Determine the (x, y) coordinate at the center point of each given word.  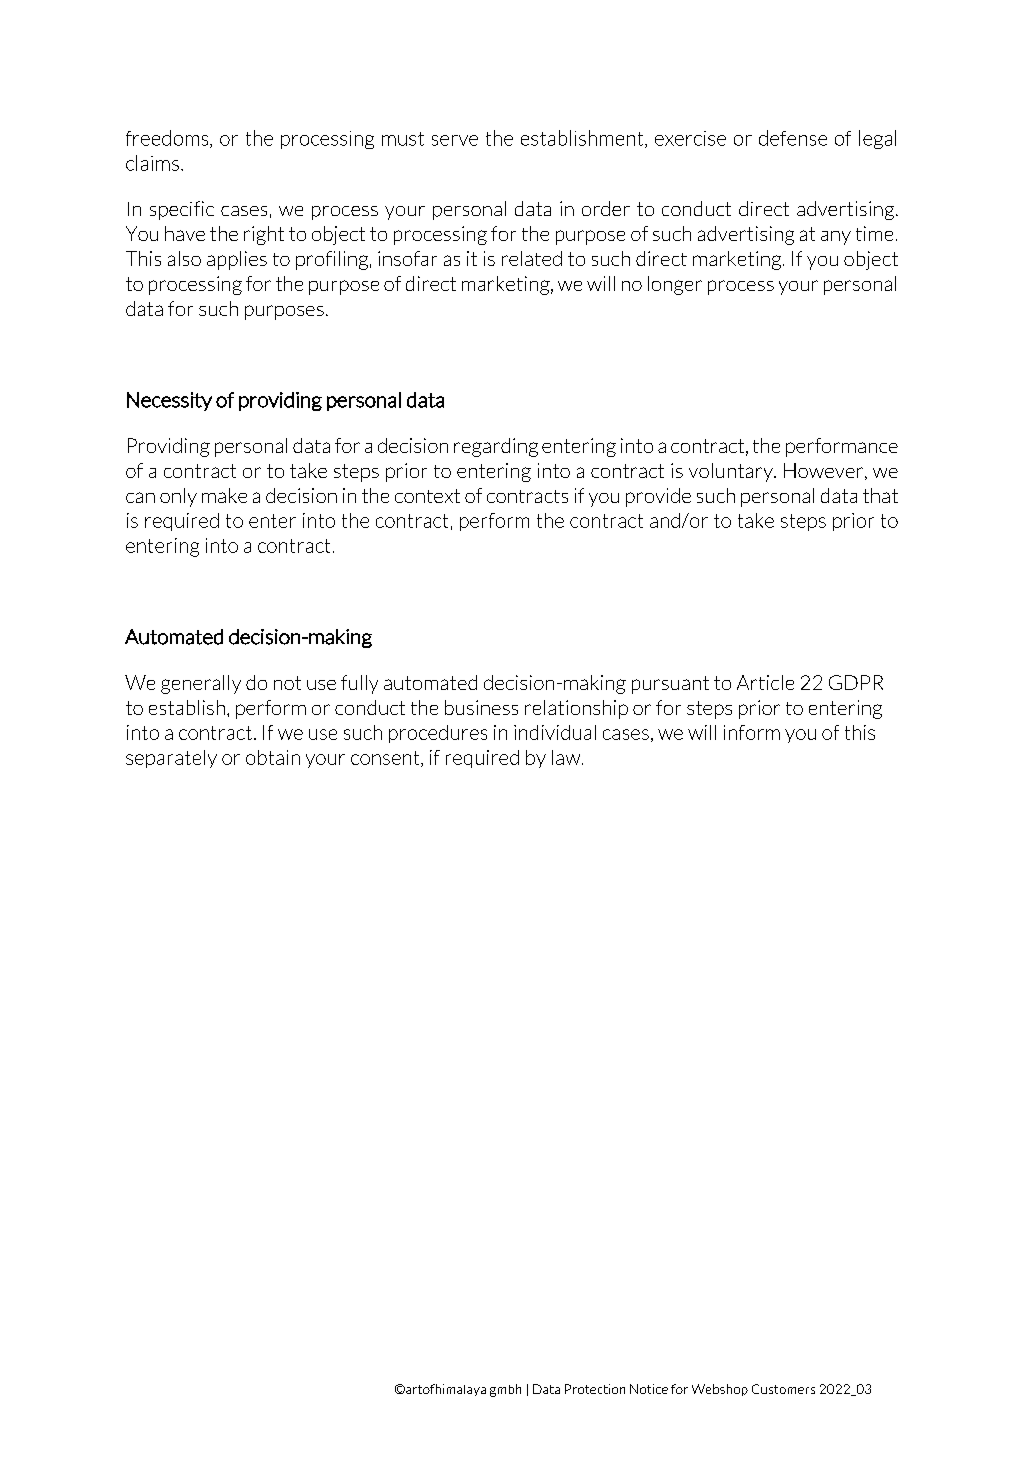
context (427, 496)
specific (182, 210)
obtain (273, 757)
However (825, 471)
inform (752, 732)
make (224, 495)
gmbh (505, 1390)
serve (455, 140)
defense (793, 138)
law (567, 757)
